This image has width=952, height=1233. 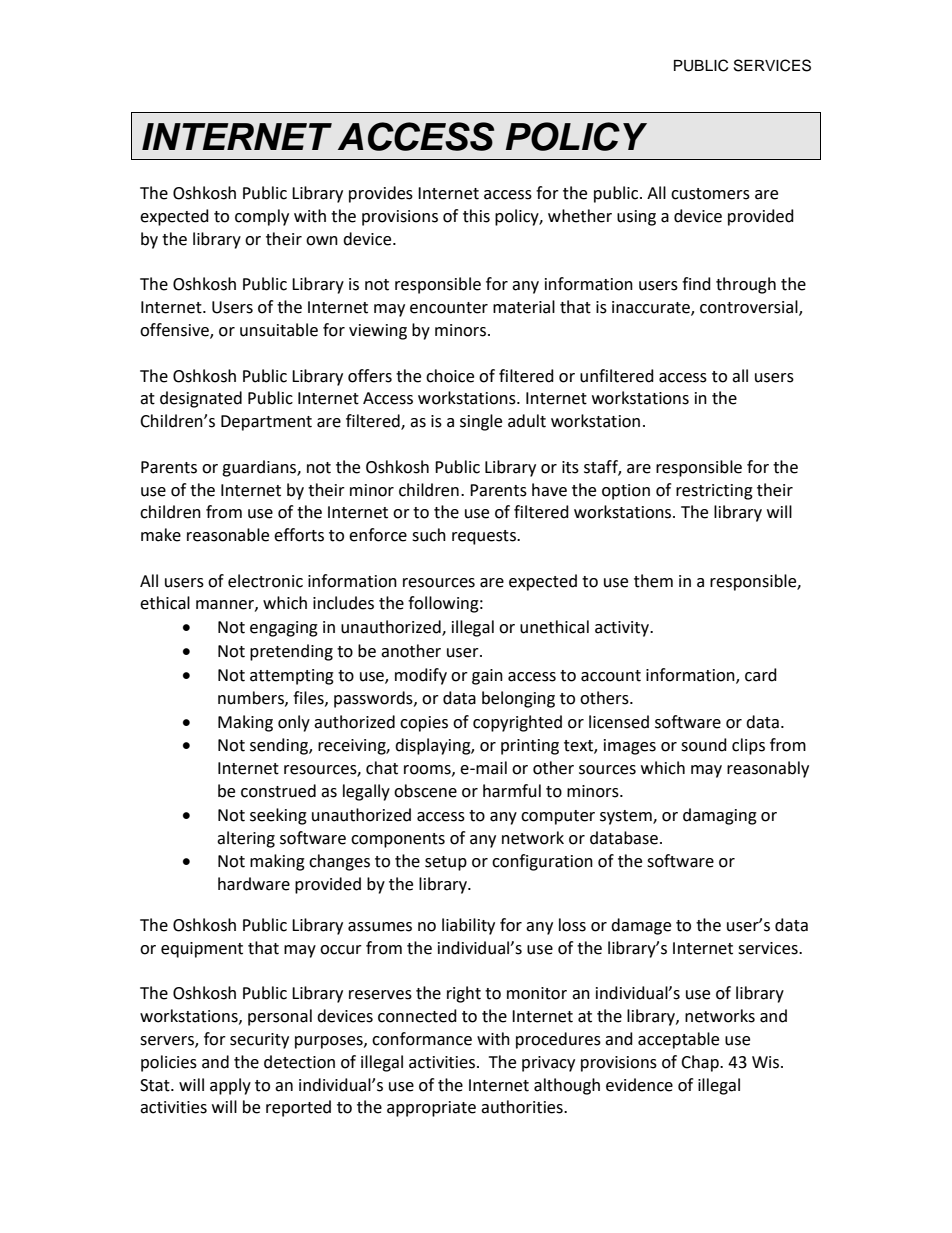 What do you see at coordinates (431, 1109) in the image?
I see `appropriate` at bounding box center [431, 1109].
